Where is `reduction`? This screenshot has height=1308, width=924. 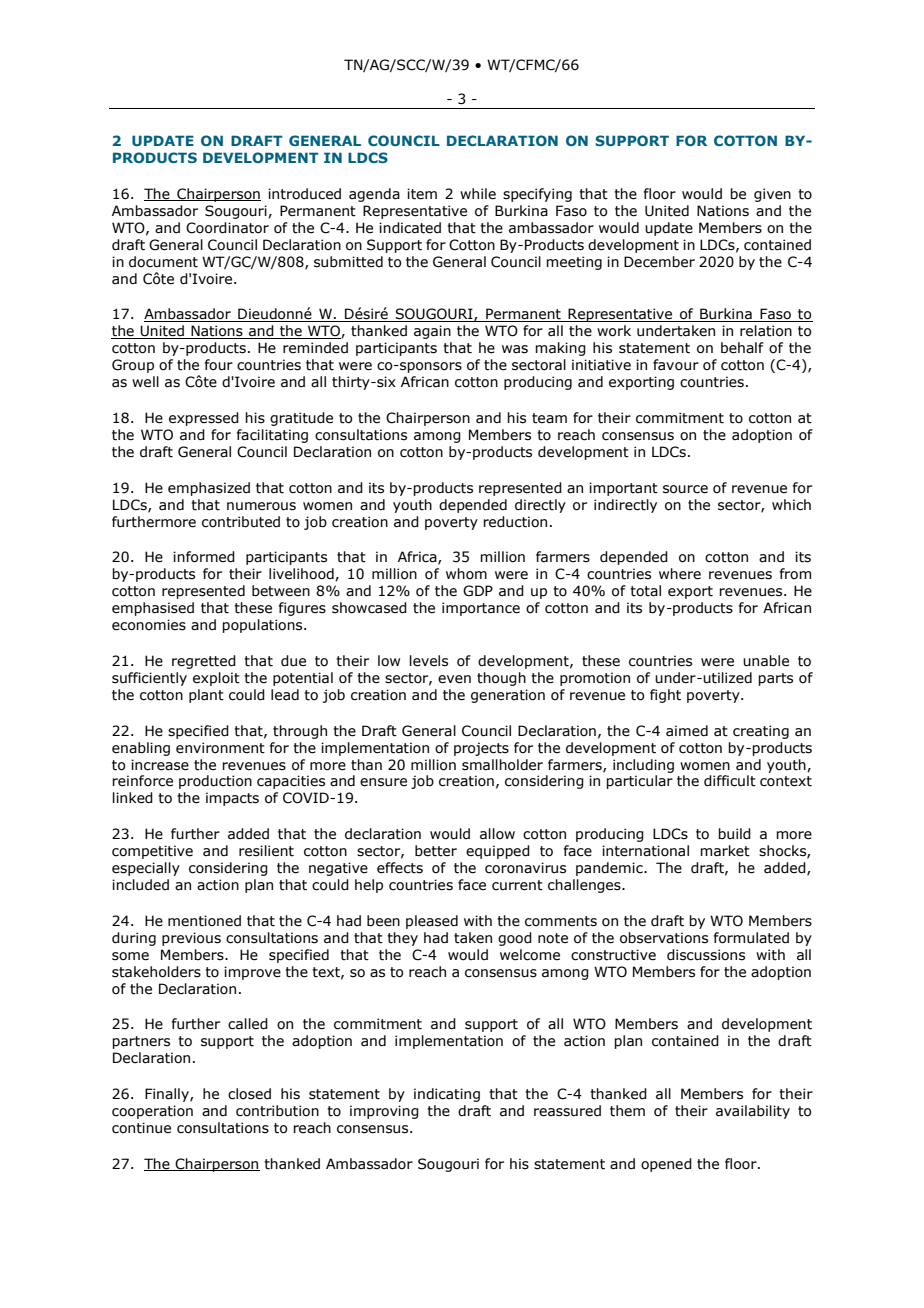
reduction is located at coordinates (515, 522).
